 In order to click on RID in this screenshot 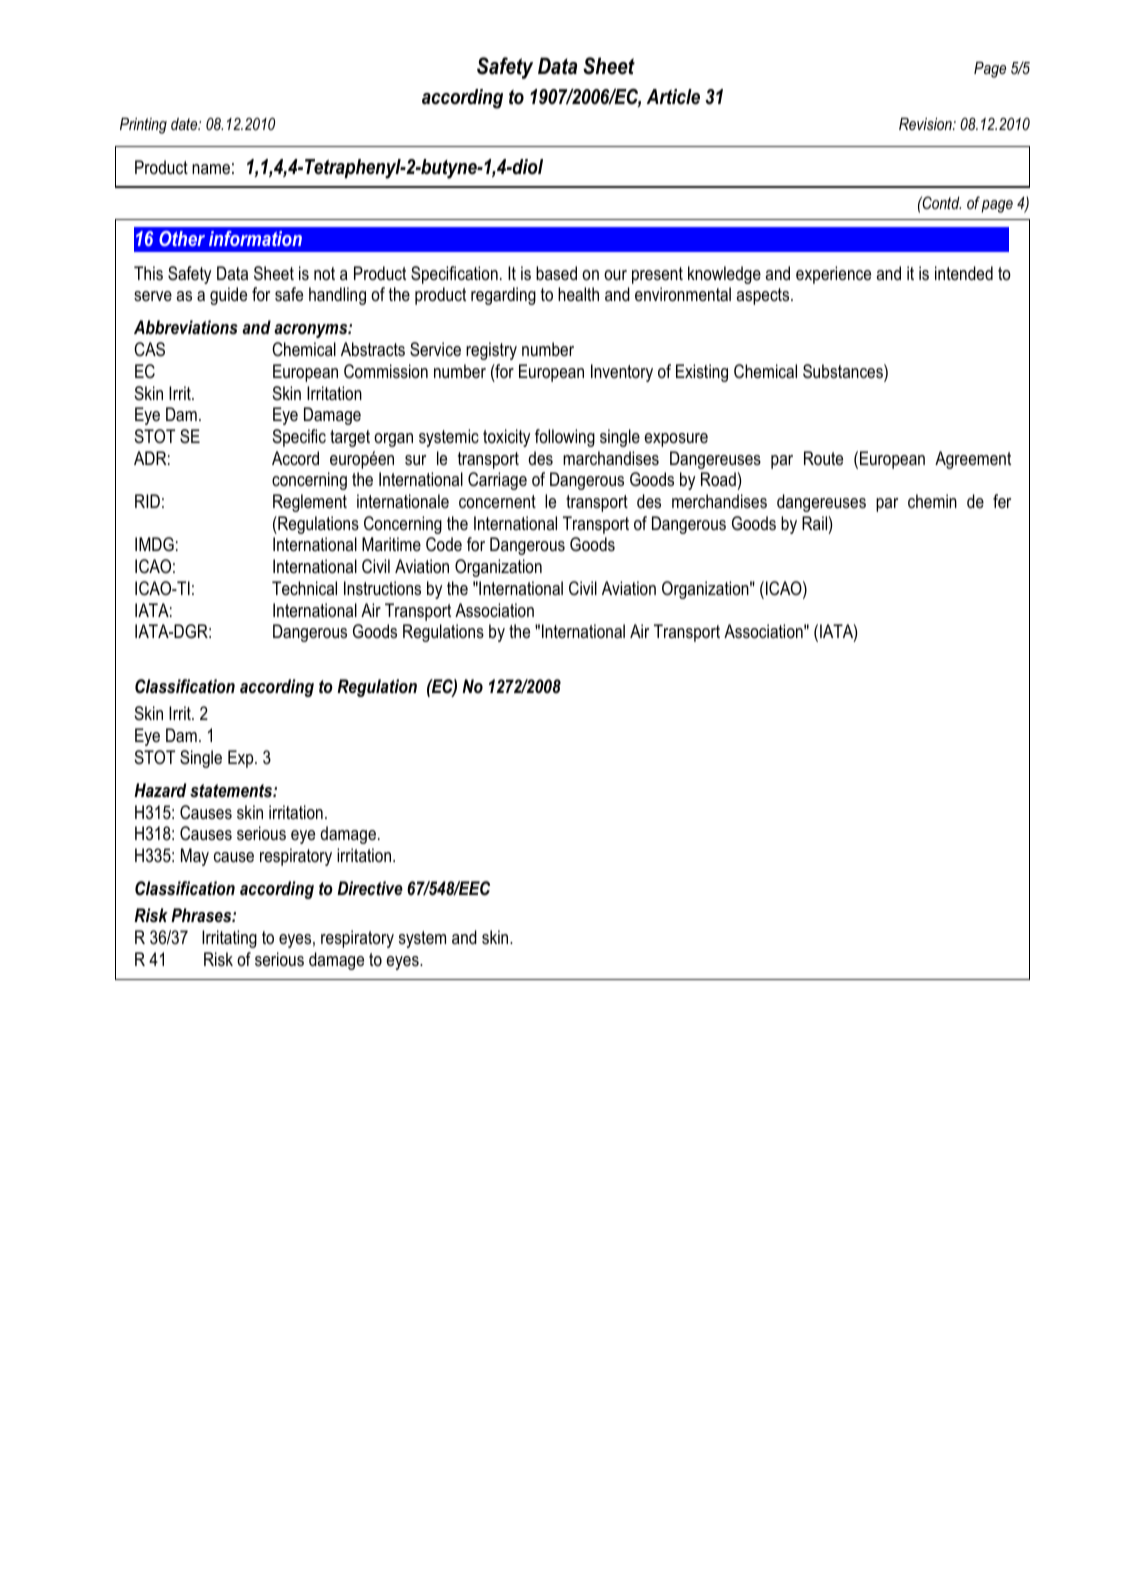, I will do `click(147, 501)`.
